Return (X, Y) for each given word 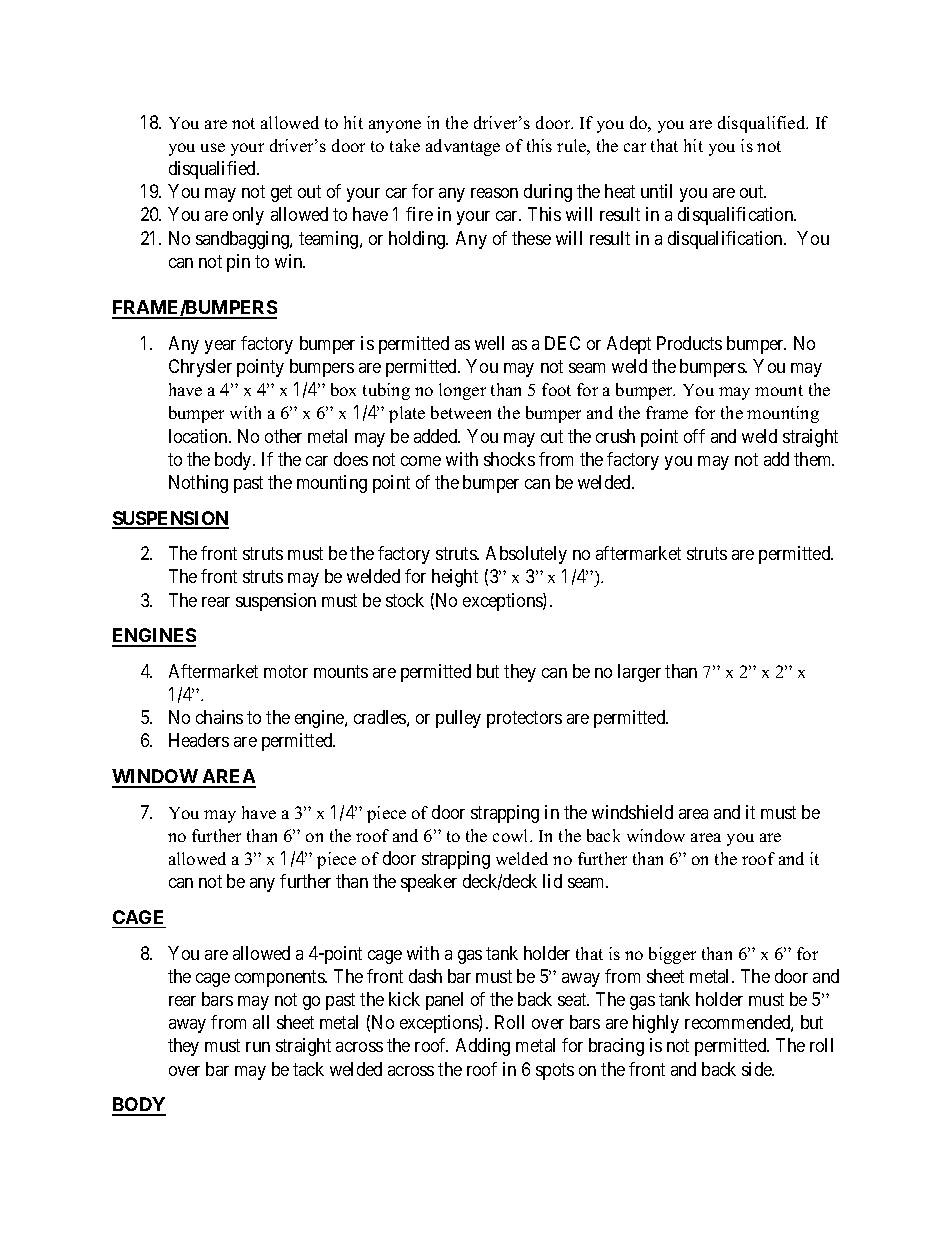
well (489, 343)
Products (689, 343)
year (220, 347)
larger (639, 673)
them (814, 459)
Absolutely (526, 555)
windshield (632, 812)
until (656, 191)
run (258, 1047)
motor (286, 671)
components (280, 978)
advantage (463, 147)
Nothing (198, 484)
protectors (524, 719)
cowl (512, 835)
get (281, 194)
